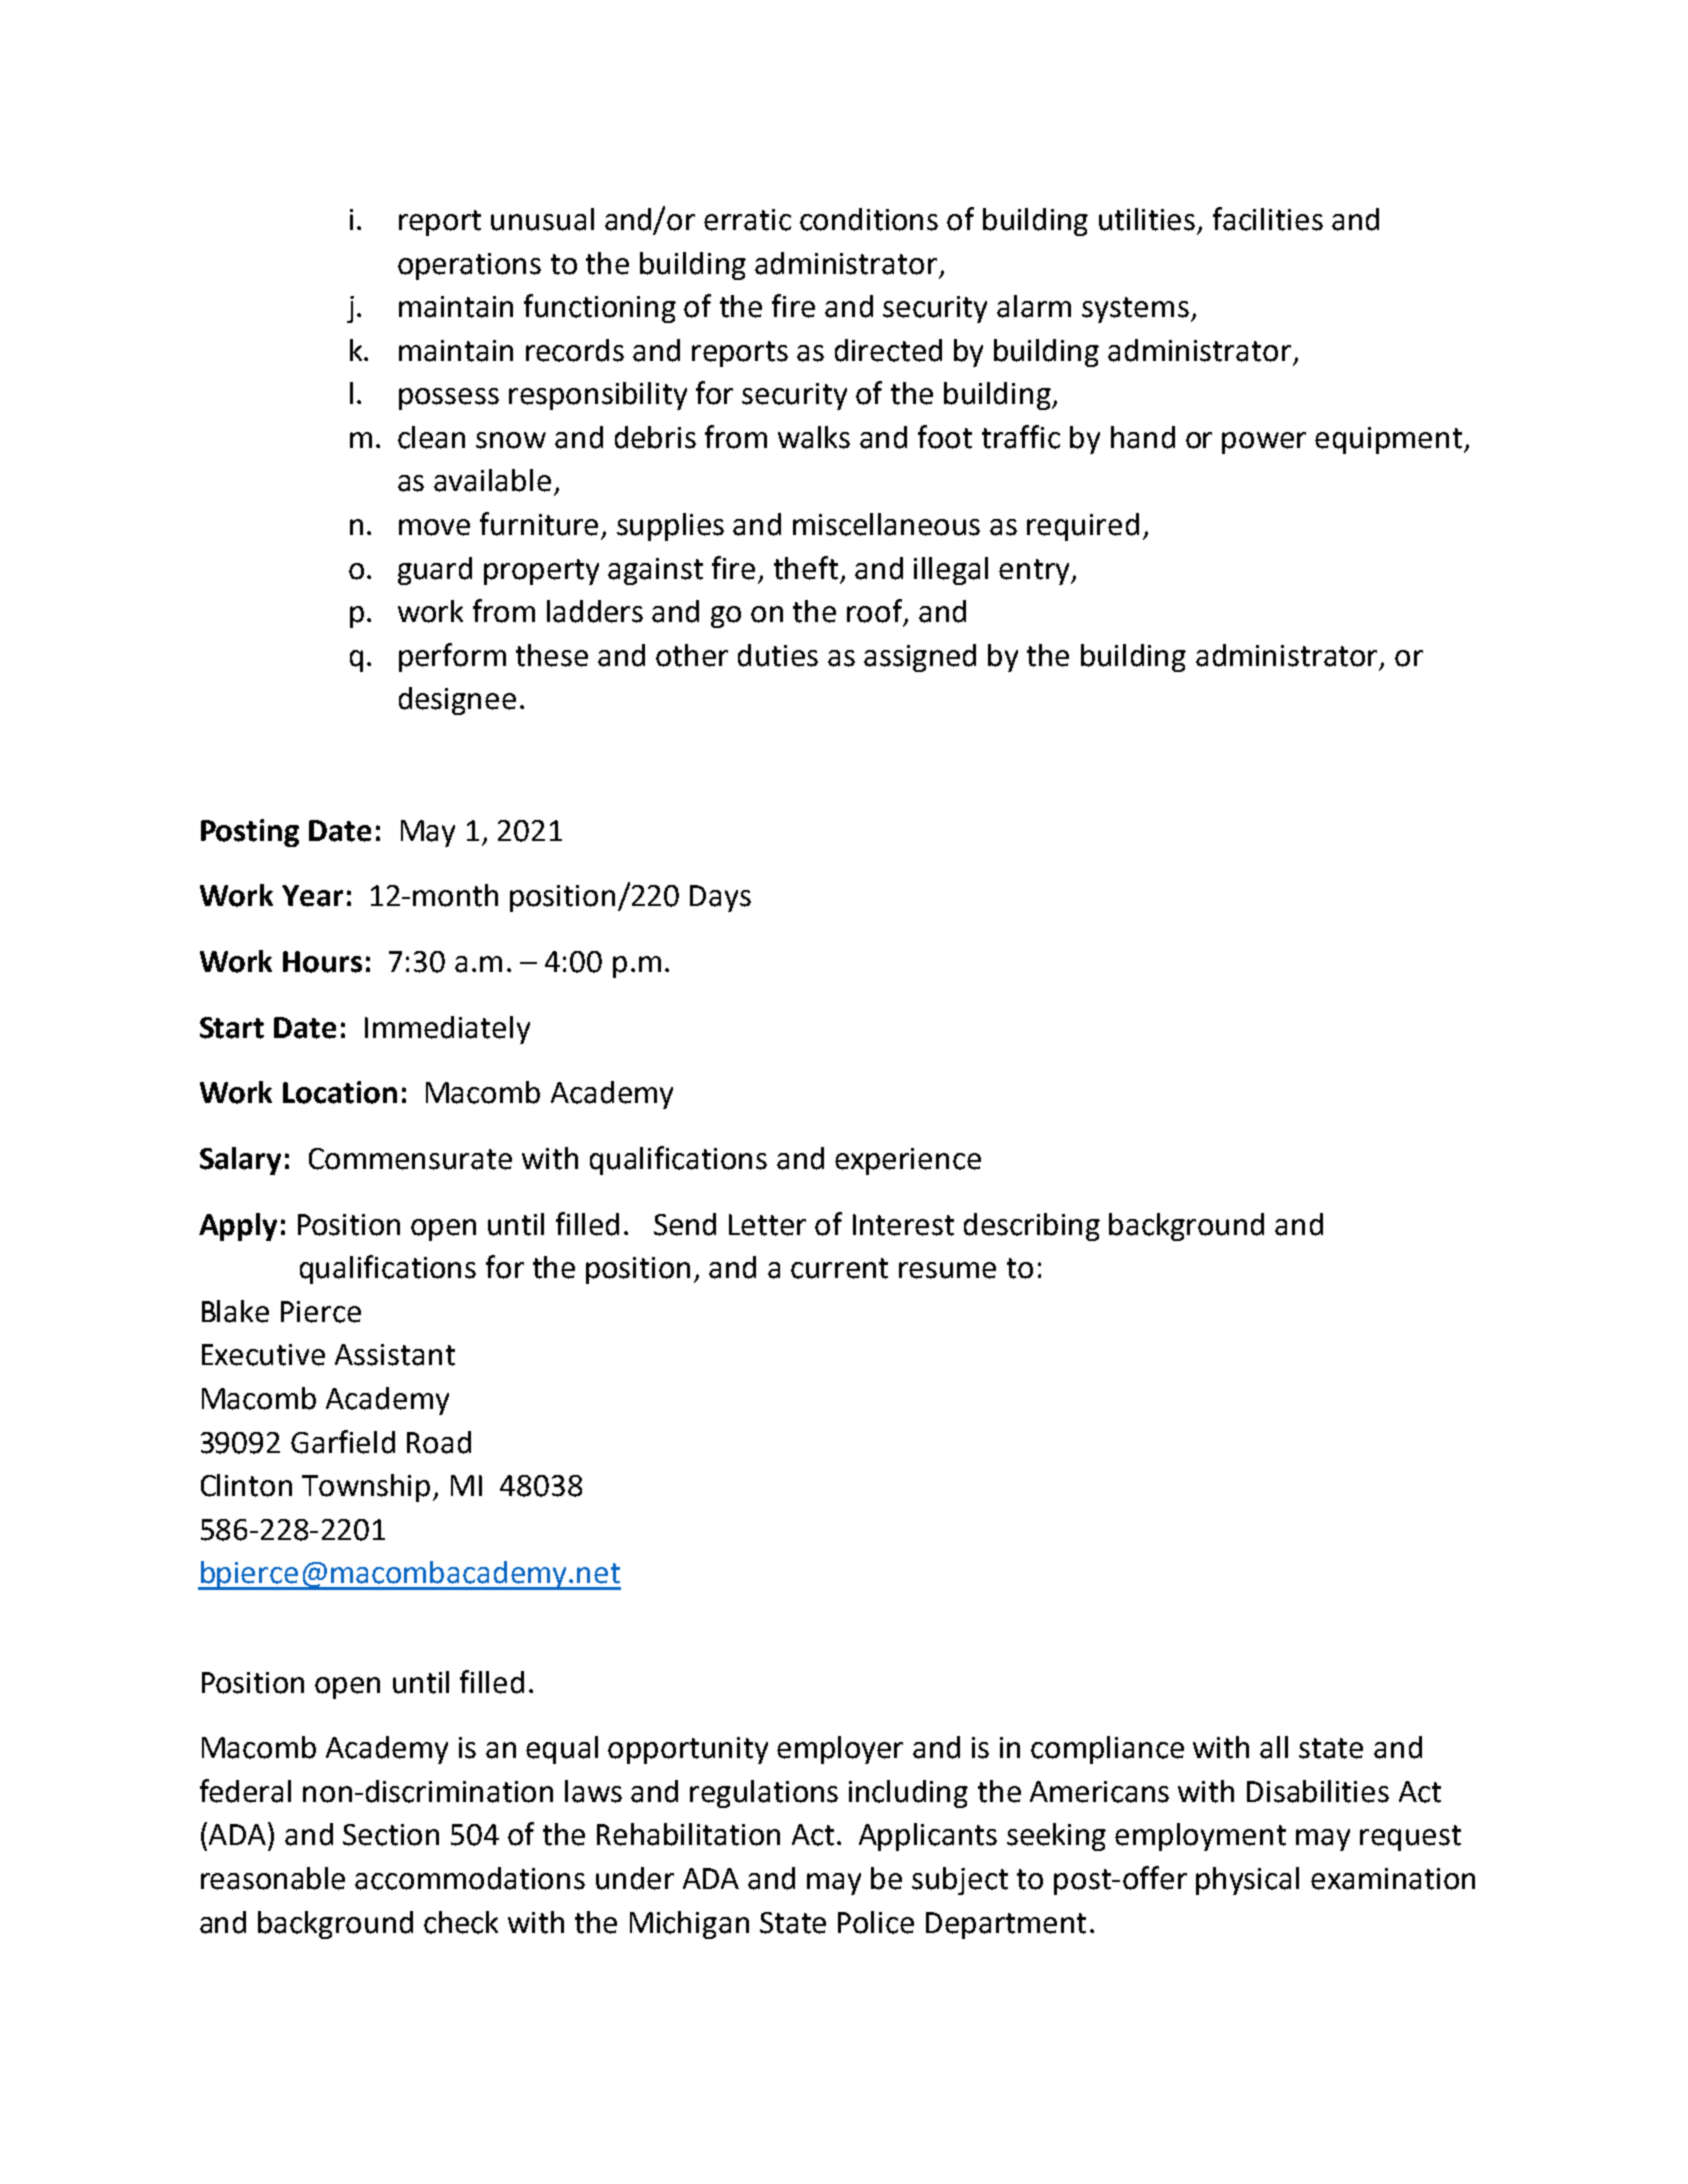  I want to click on conditions, so click(869, 219).
